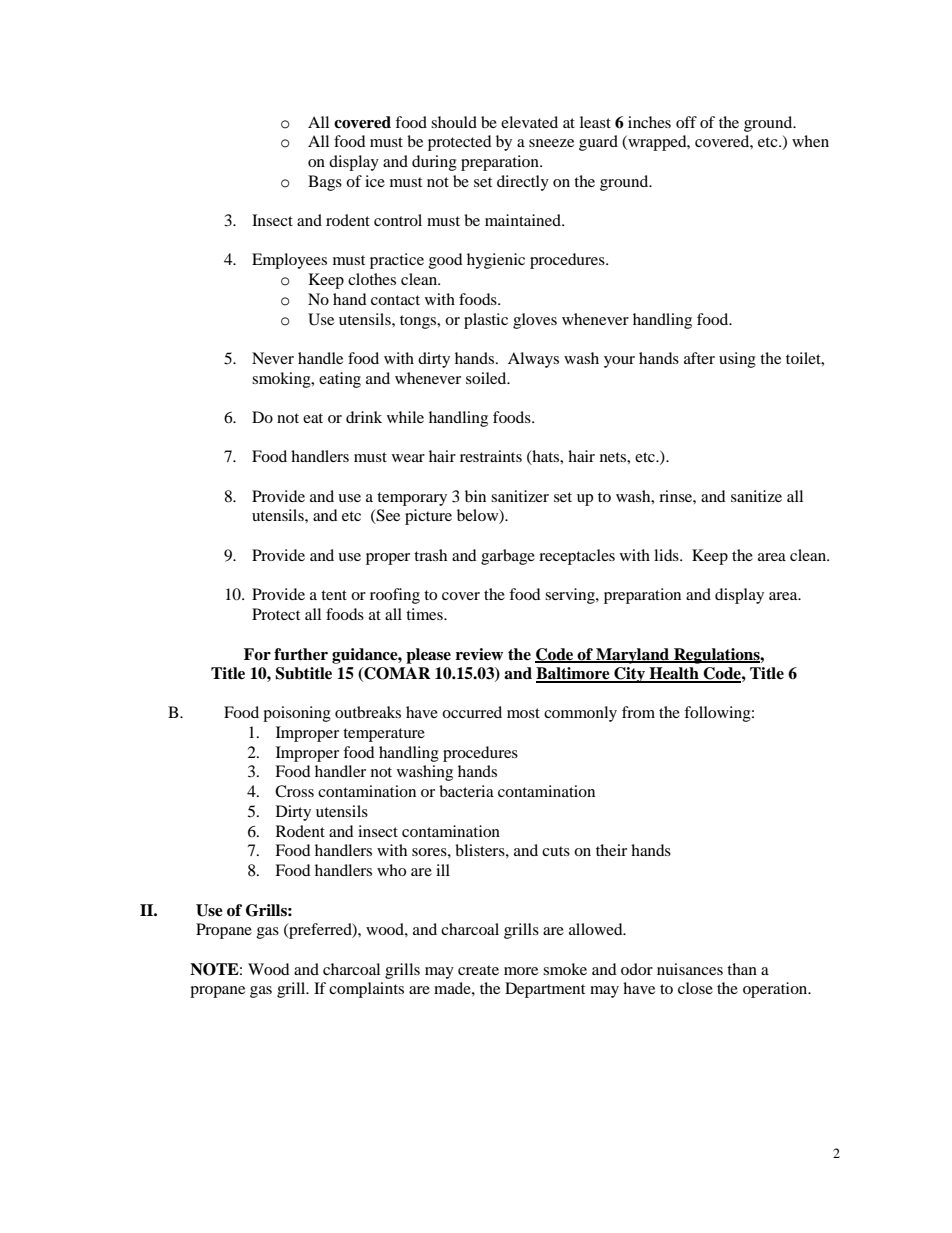 Image resolution: width=952 pixels, height=1233 pixels. Describe the element at coordinates (690, 969) in the screenshot. I see `nuisances` at that location.
